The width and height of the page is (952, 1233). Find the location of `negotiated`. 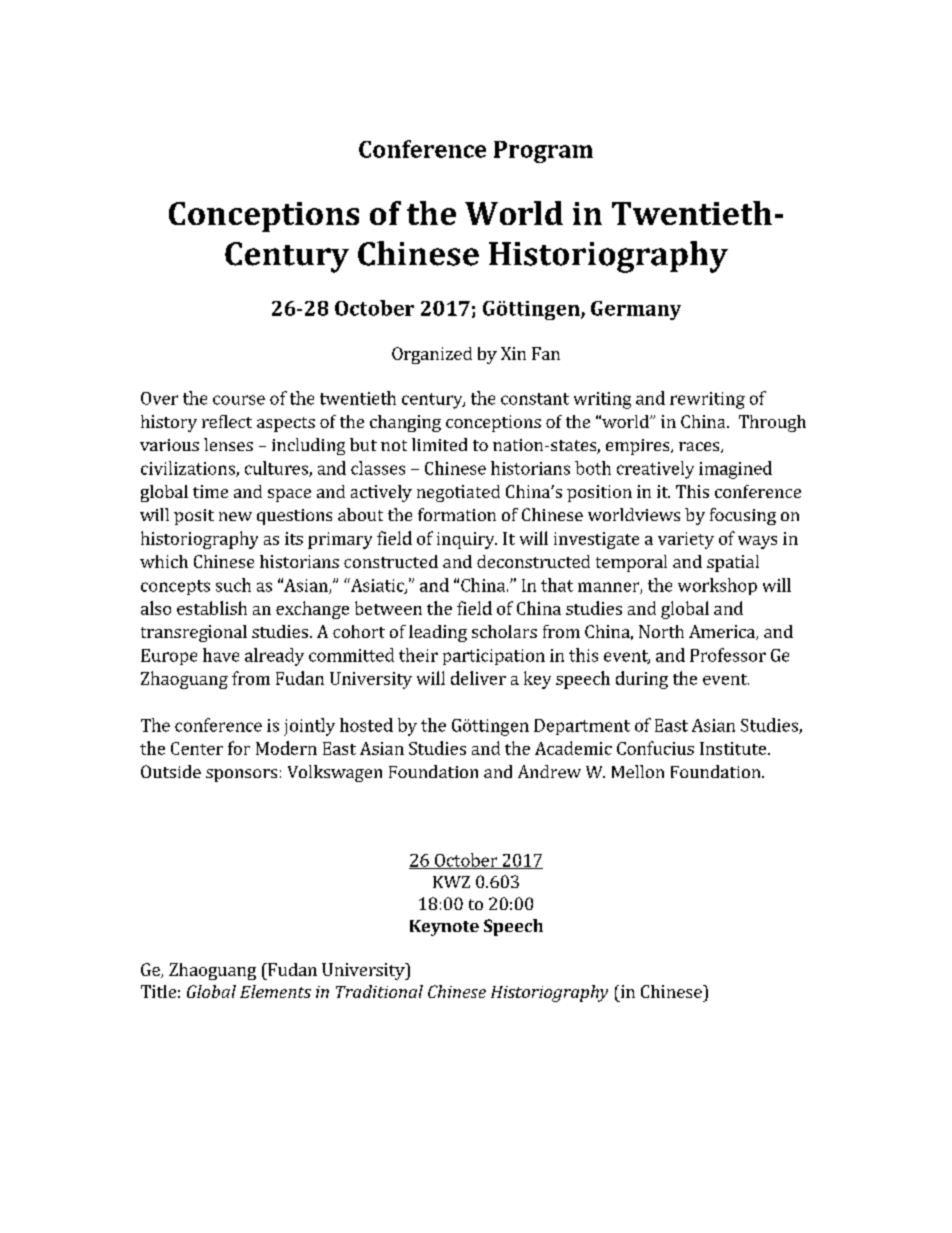

negotiated is located at coordinates (458, 493).
